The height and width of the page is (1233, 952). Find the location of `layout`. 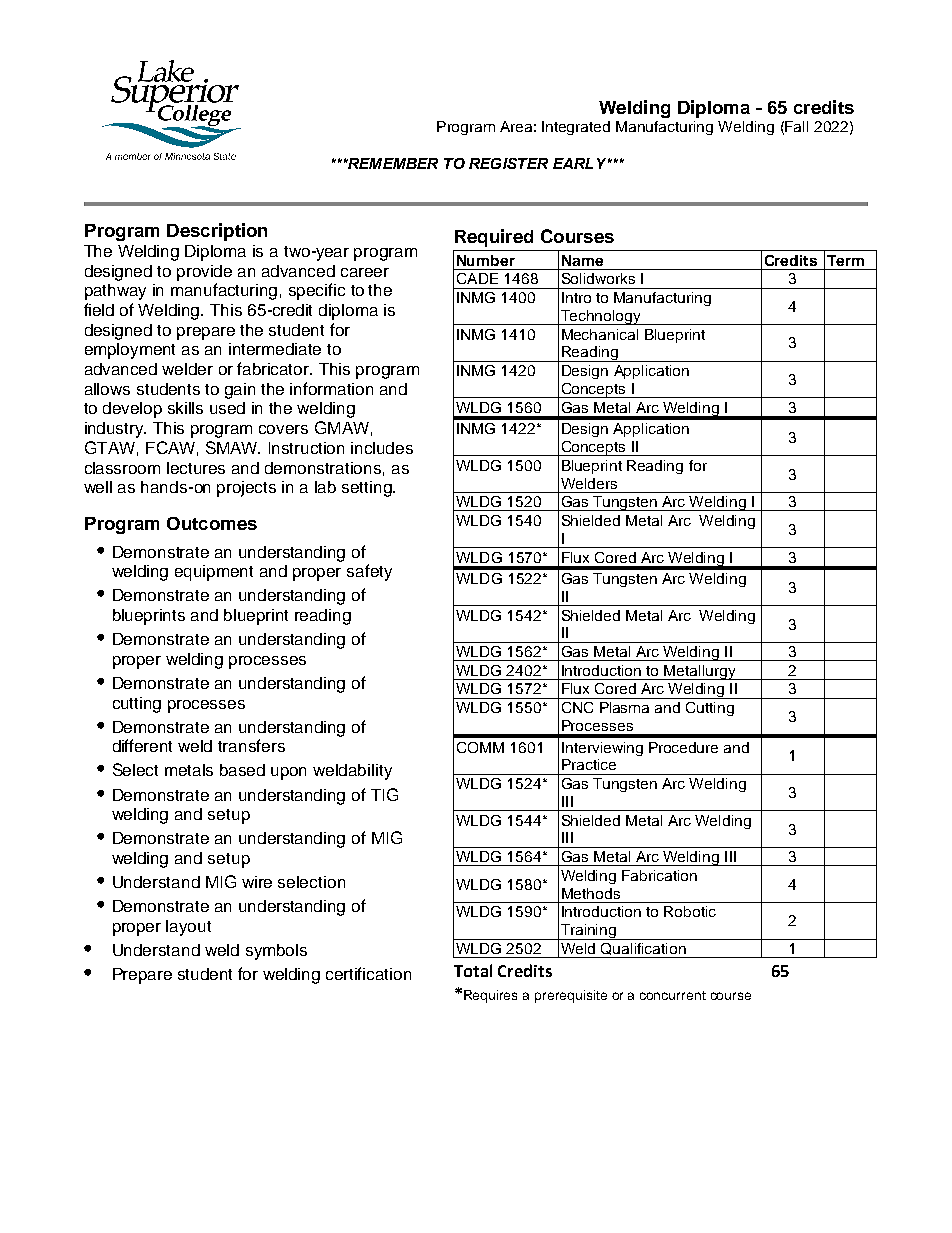

layout is located at coordinates (188, 928).
